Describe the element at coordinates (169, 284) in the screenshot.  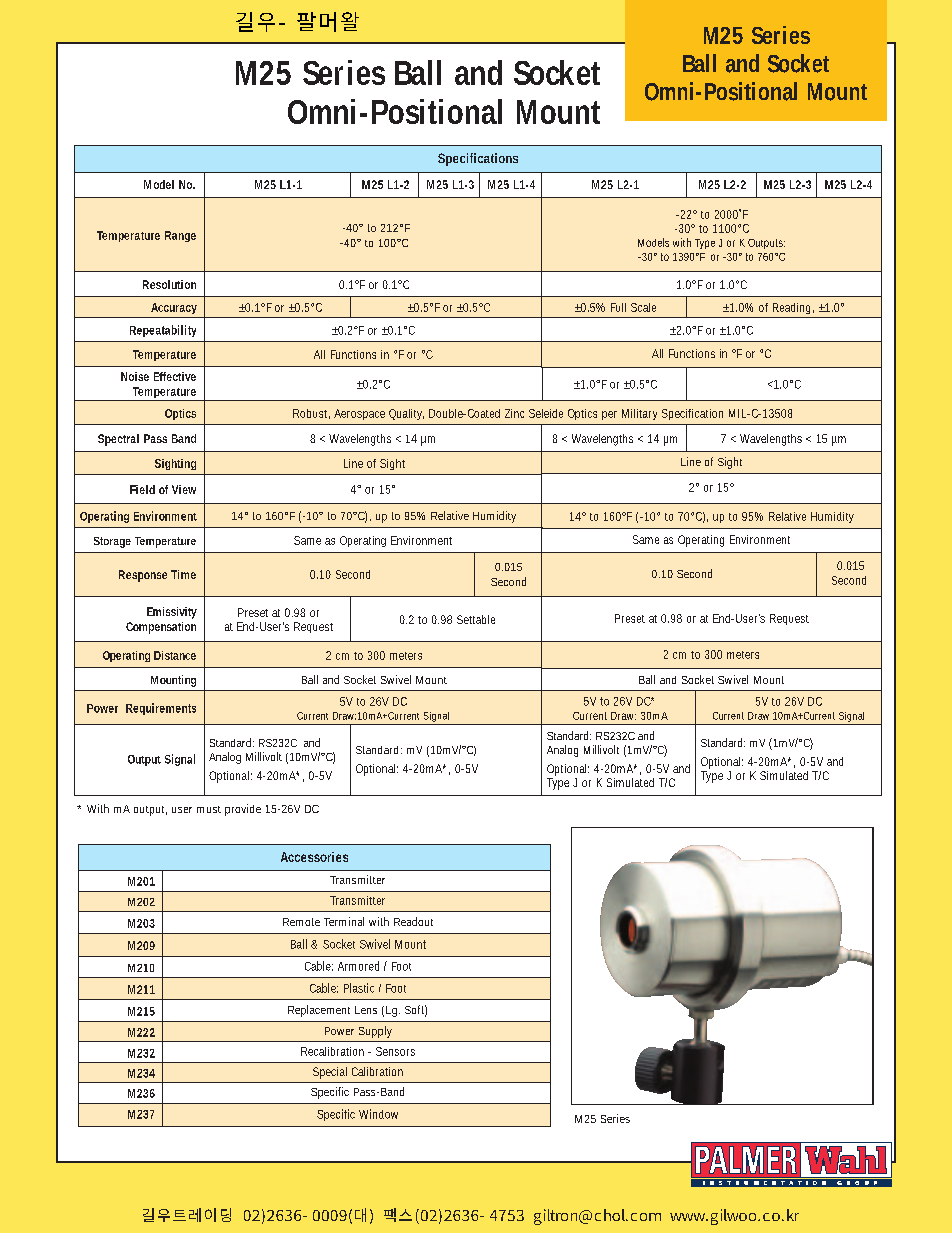
I see `Resolution` at that location.
